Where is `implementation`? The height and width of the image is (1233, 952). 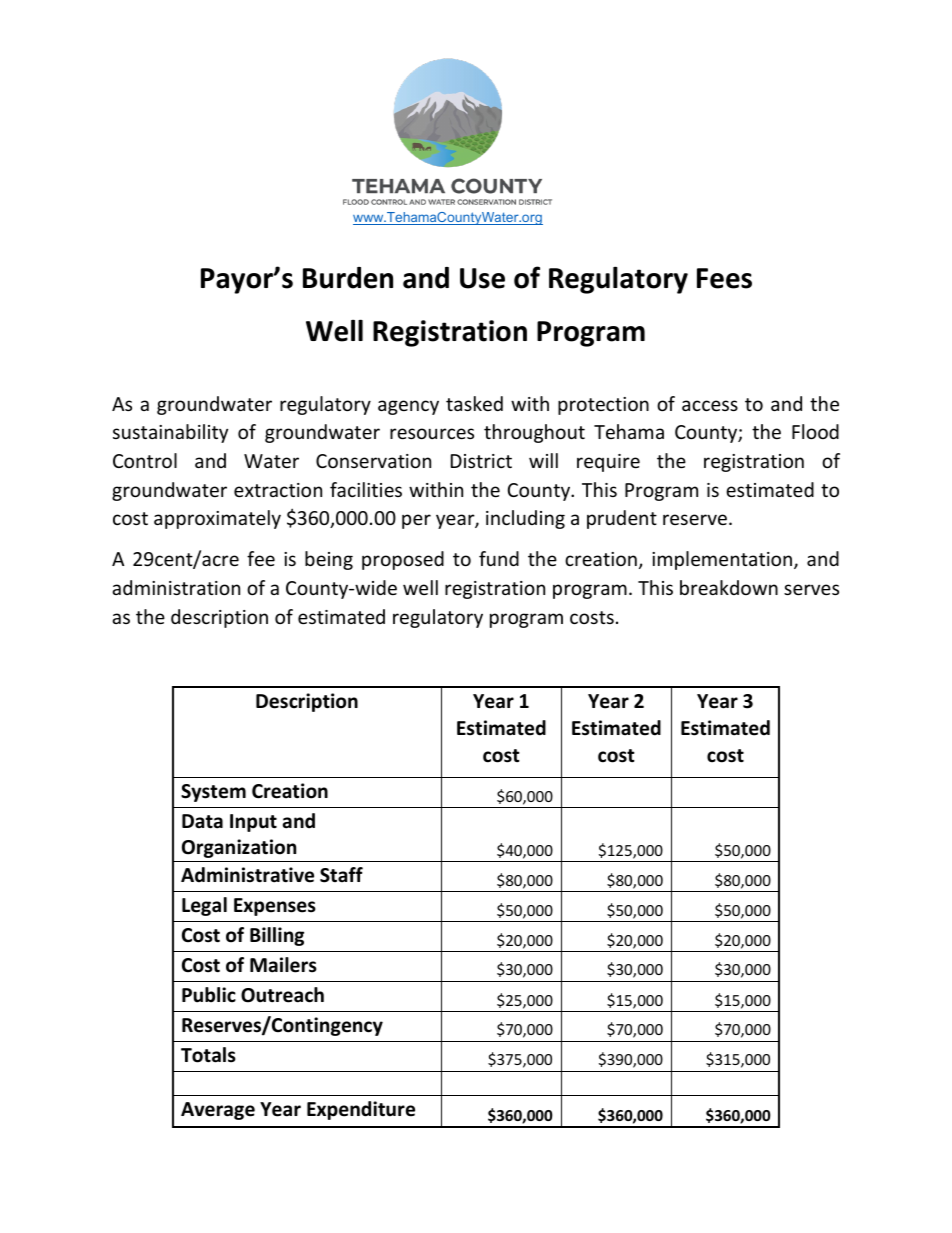
implementation is located at coordinates (722, 560).
